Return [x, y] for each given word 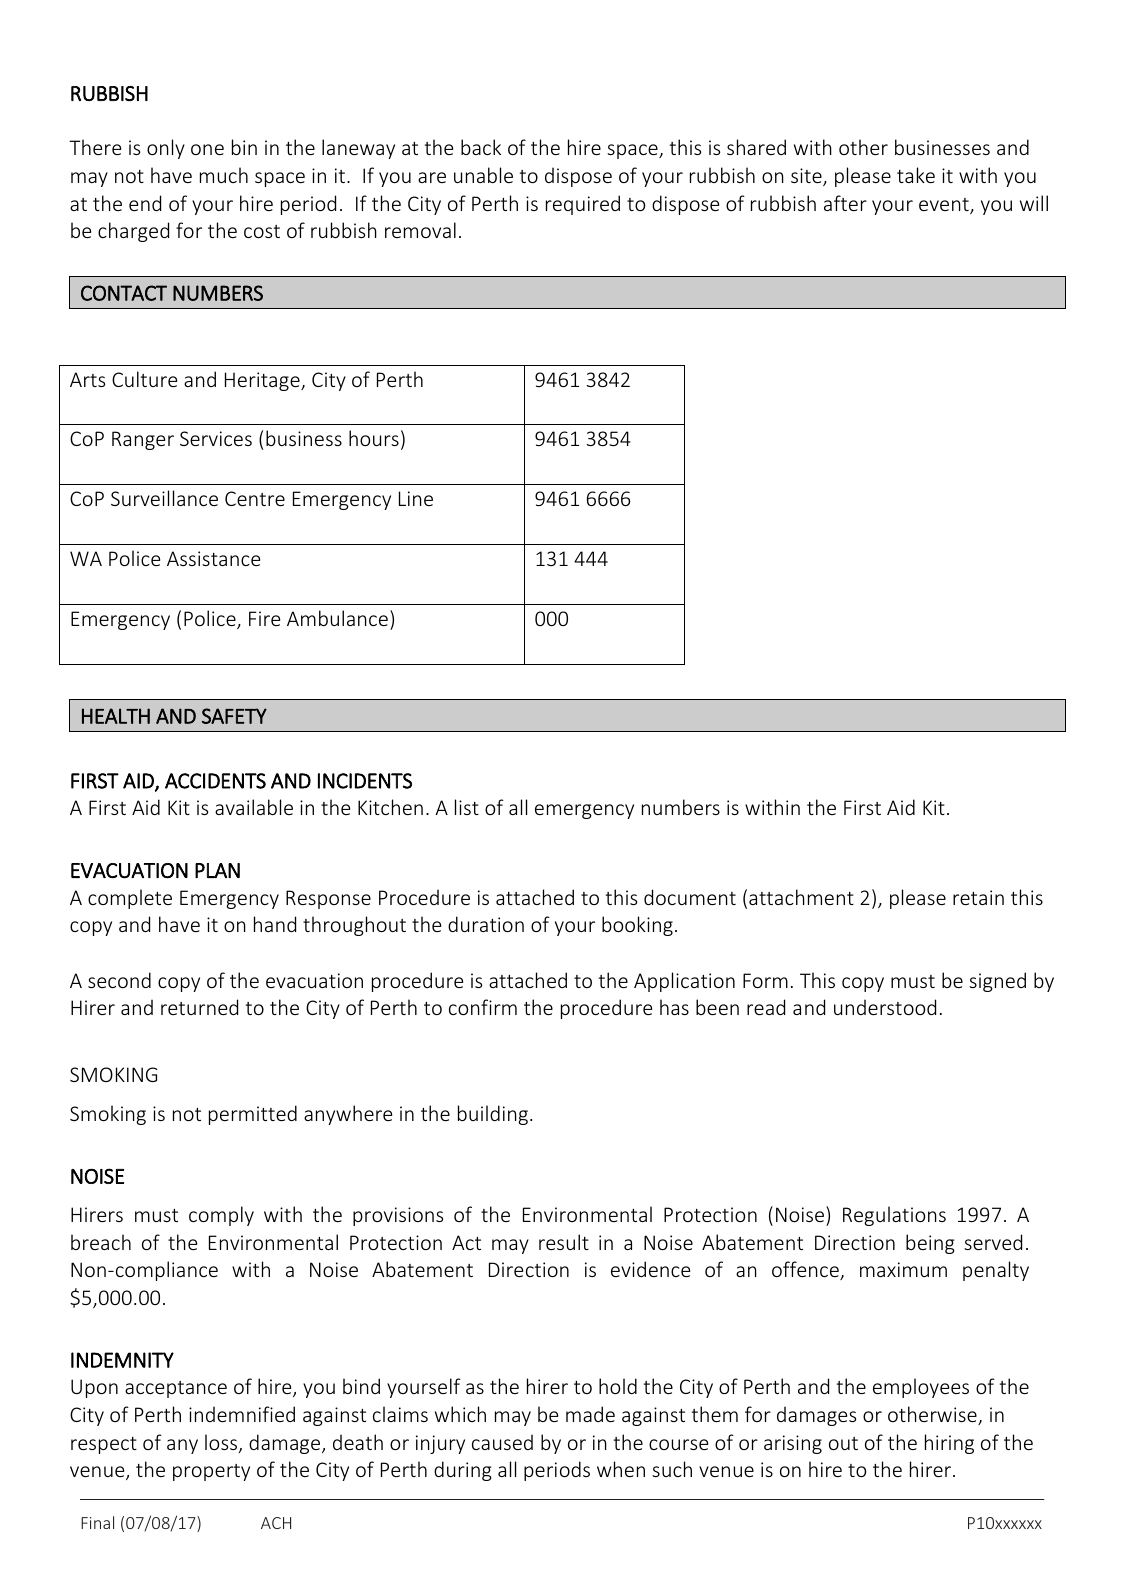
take [916, 175]
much [224, 175]
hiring [949, 1444]
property [211, 1472]
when [621, 1469]
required [583, 205]
